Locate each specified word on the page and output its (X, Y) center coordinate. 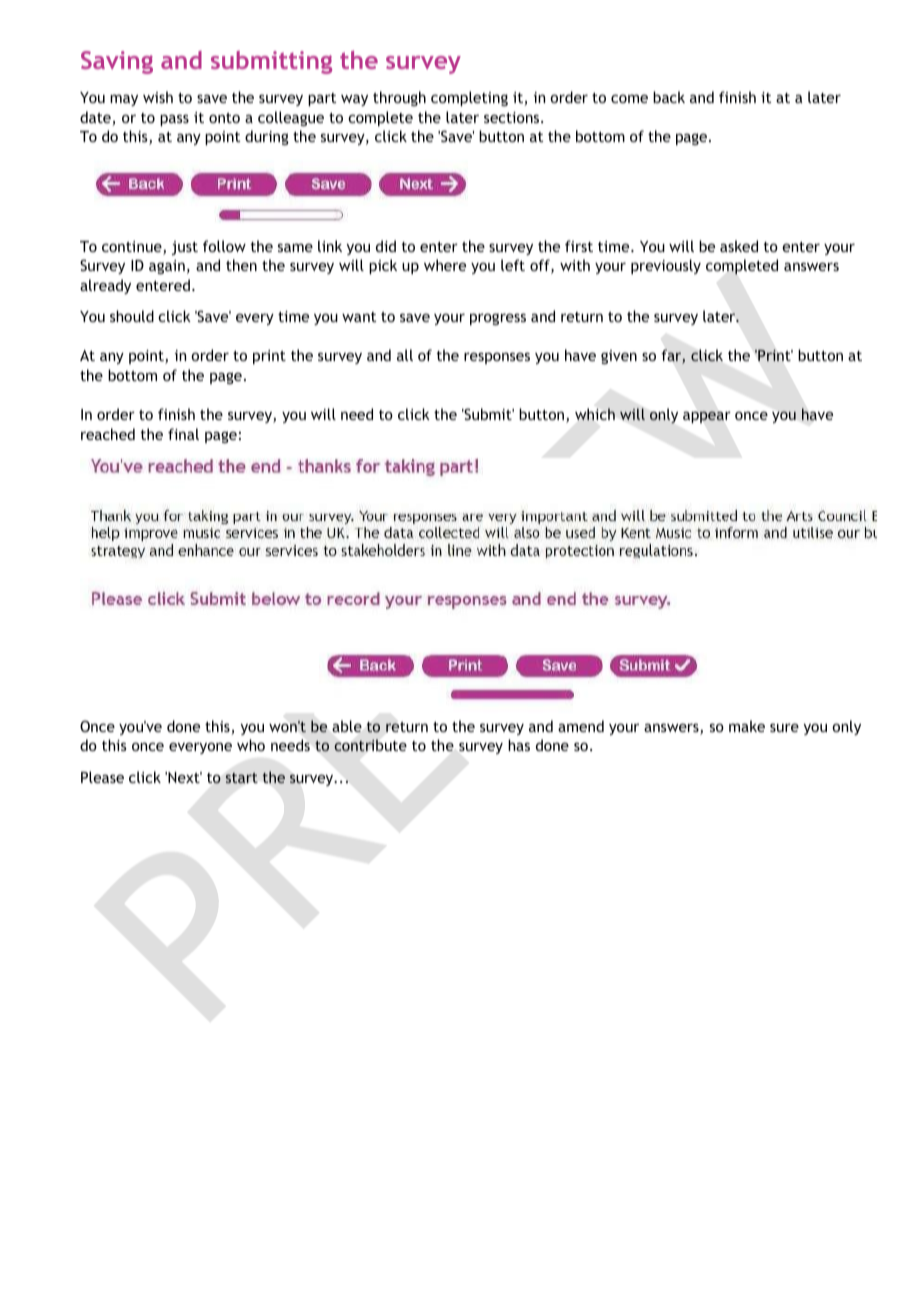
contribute (370, 745)
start (242, 778)
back (669, 97)
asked (739, 246)
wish (158, 97)
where (445, 265)
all (405, 355)
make (747, 726)
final (183, 434)
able (347, 726)
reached (108, 434)
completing (469, 98)
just (185, 248)
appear (707, 417)
